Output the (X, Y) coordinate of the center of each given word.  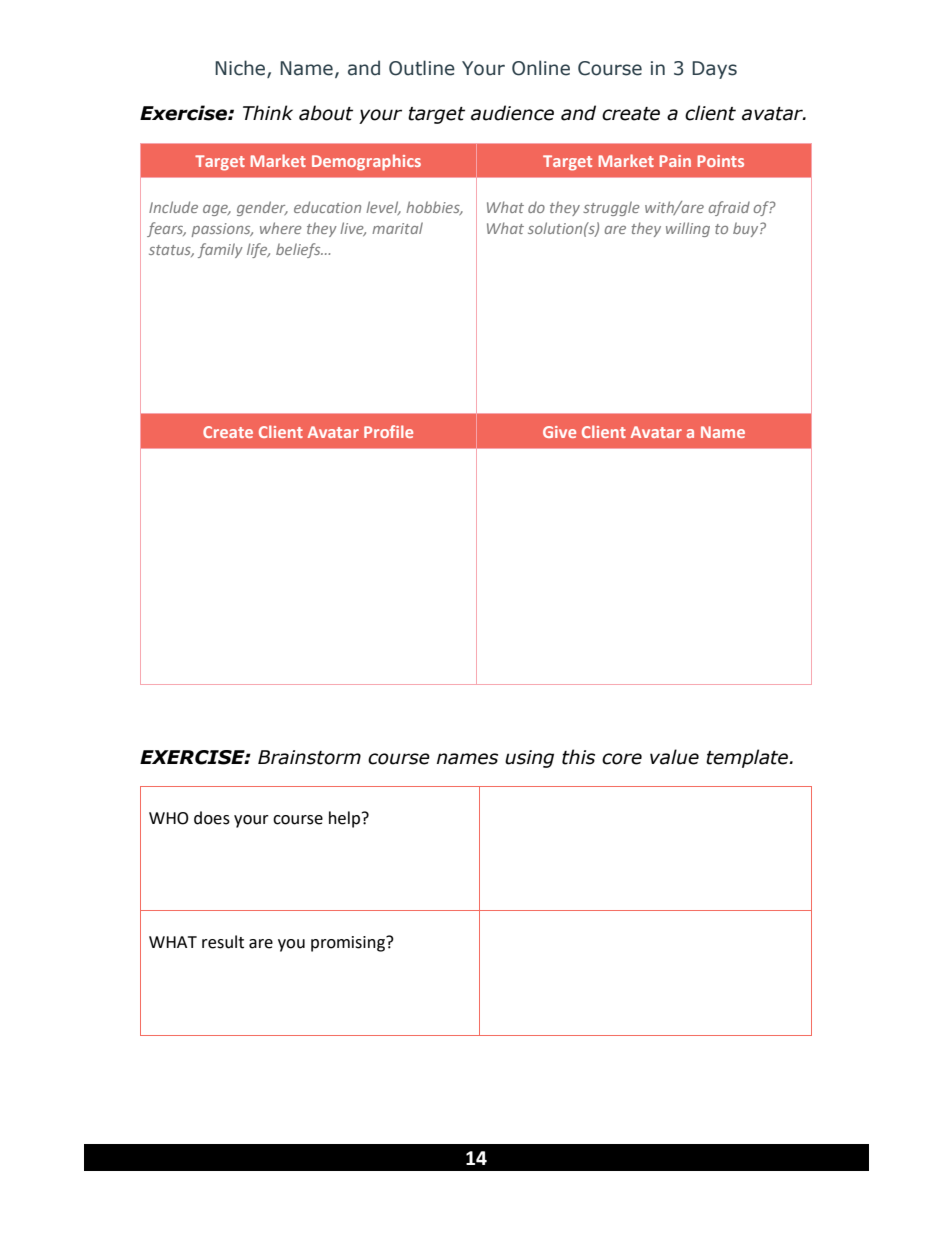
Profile (388, 431)
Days (714, 70)
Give (559, 432)
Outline (422, 68)
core (622, 759)
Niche (241, 69)
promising (349, 944)
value (674, 757)
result (223, 942)
